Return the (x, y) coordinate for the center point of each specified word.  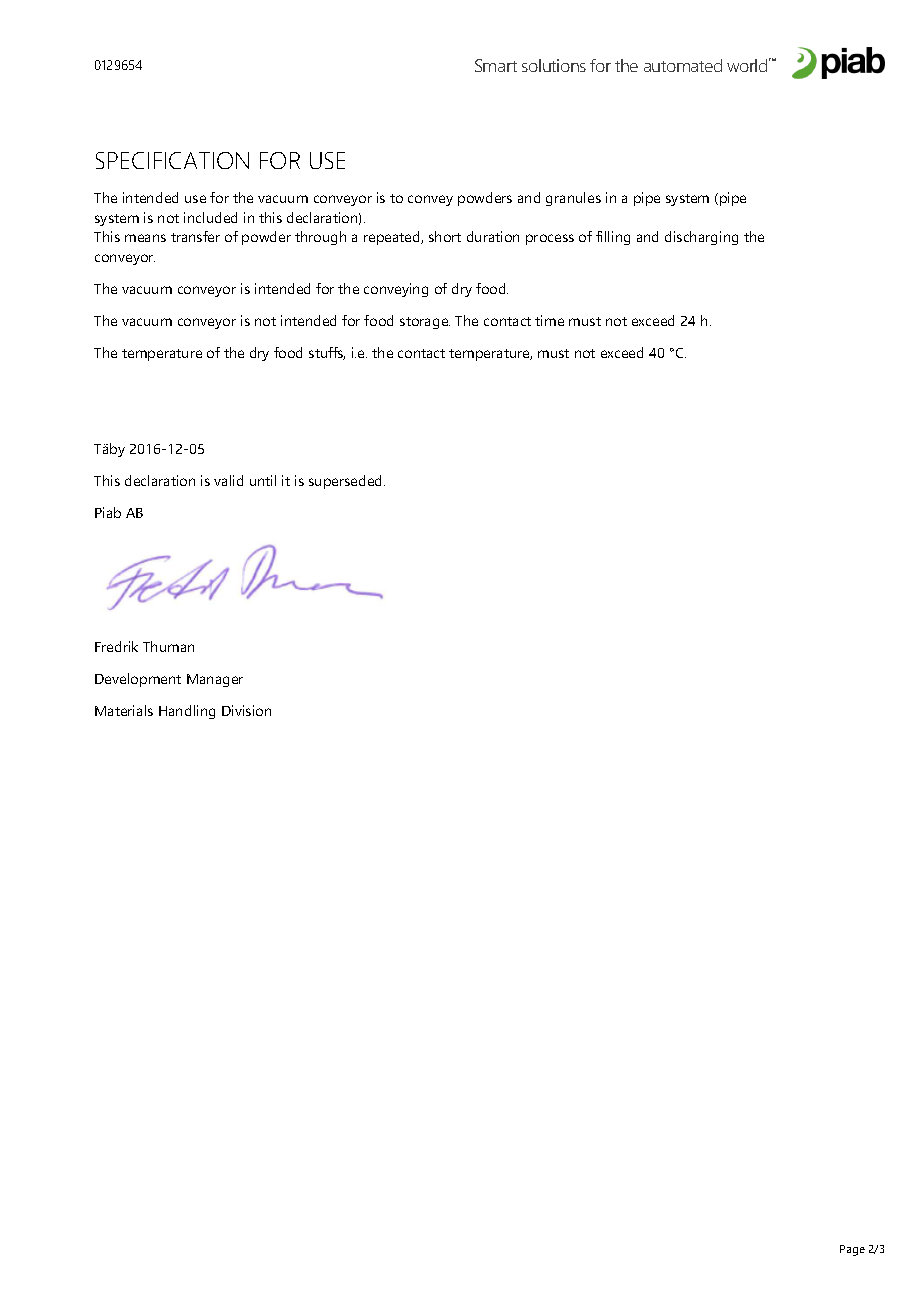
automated (683, 65)
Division (246, 710)
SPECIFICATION (172, 160)
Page (852, 1250)
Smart (496, 65)
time (549, 320)
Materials (124, 710)
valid (228, 480)
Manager (215, 680)
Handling (187, 712)
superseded (347, 482)
